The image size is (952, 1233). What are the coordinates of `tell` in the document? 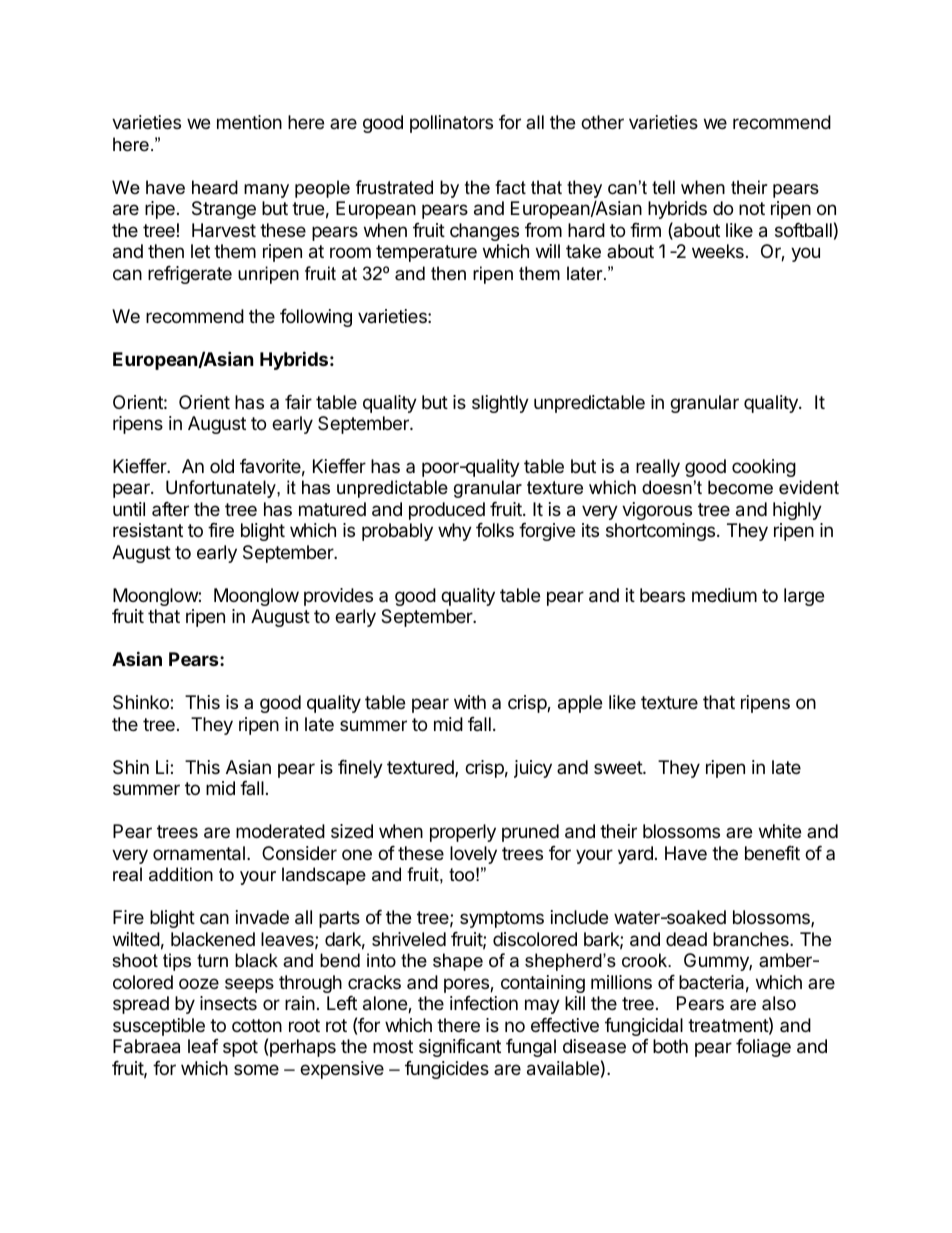 It's located at (663, 187).
